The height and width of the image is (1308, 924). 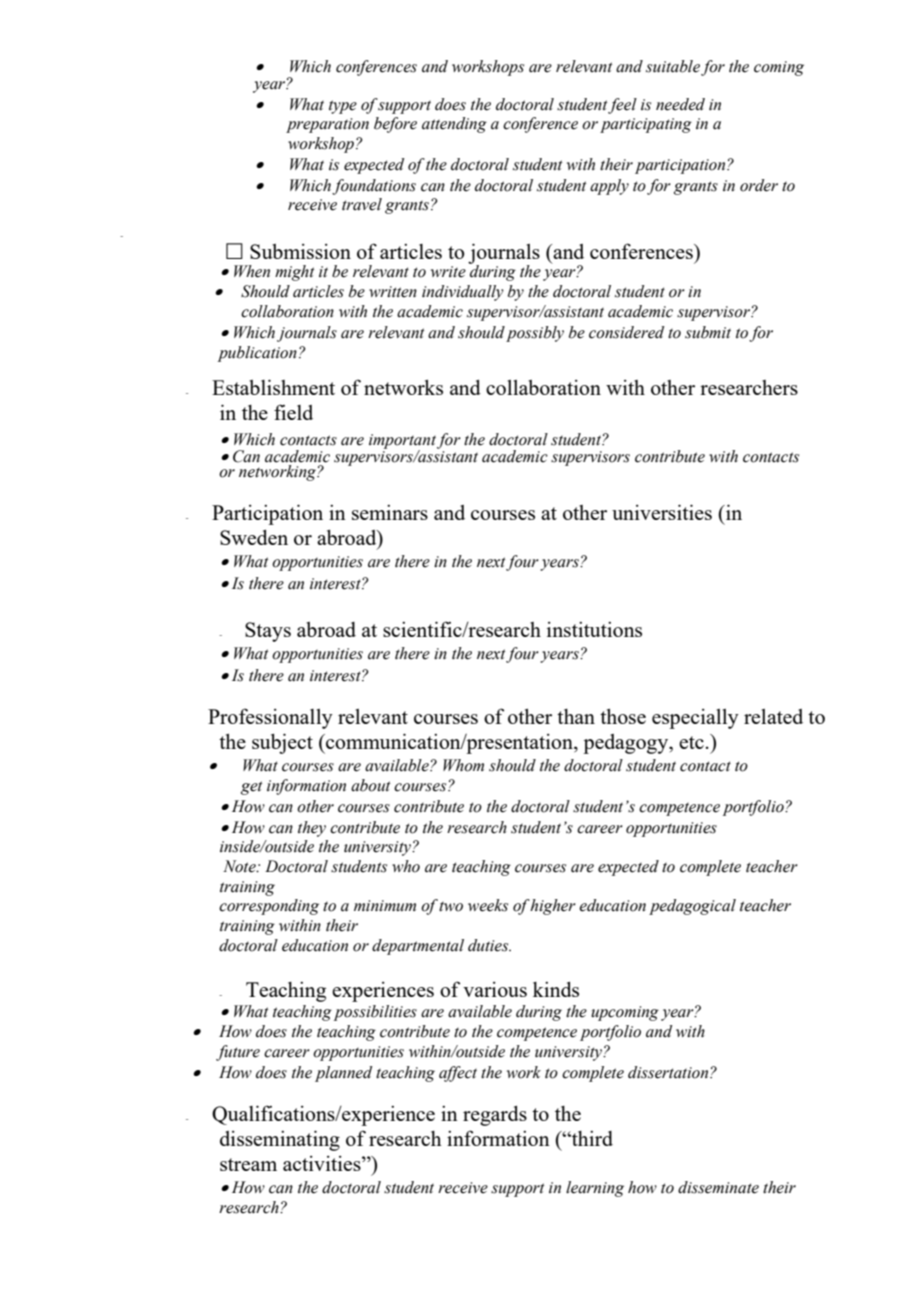 What do you see at coordinates (594, 629) in the image?
I see `institutions` at bounding box center [594, 629].
